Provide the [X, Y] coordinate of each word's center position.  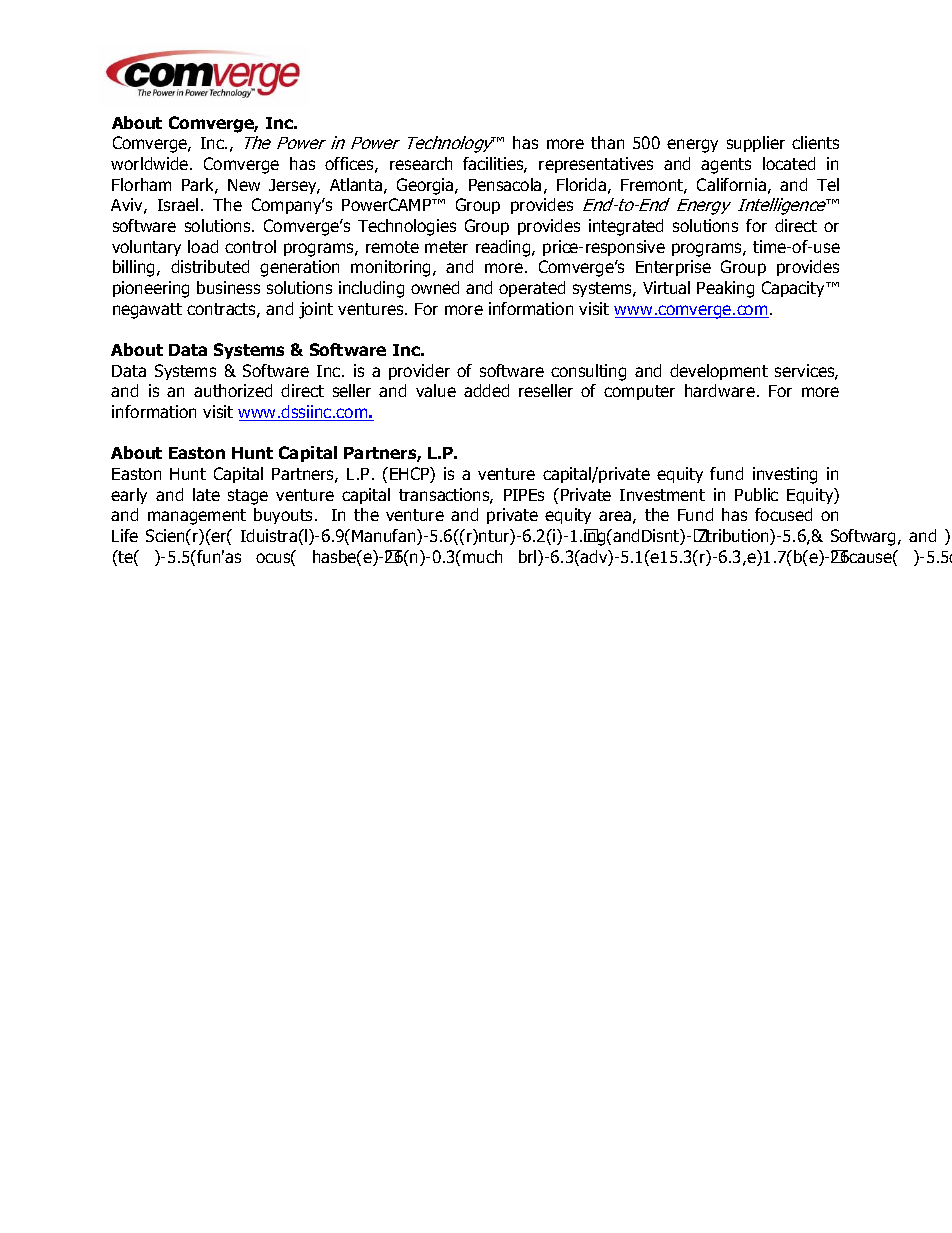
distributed [210, 266]
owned [435, 287]
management [197, 517]
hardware [720, 390]
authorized [233, 390]
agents [726, 166]
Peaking [725, 289]
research [421, 163]
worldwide [151, 163]
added [486, 390]
